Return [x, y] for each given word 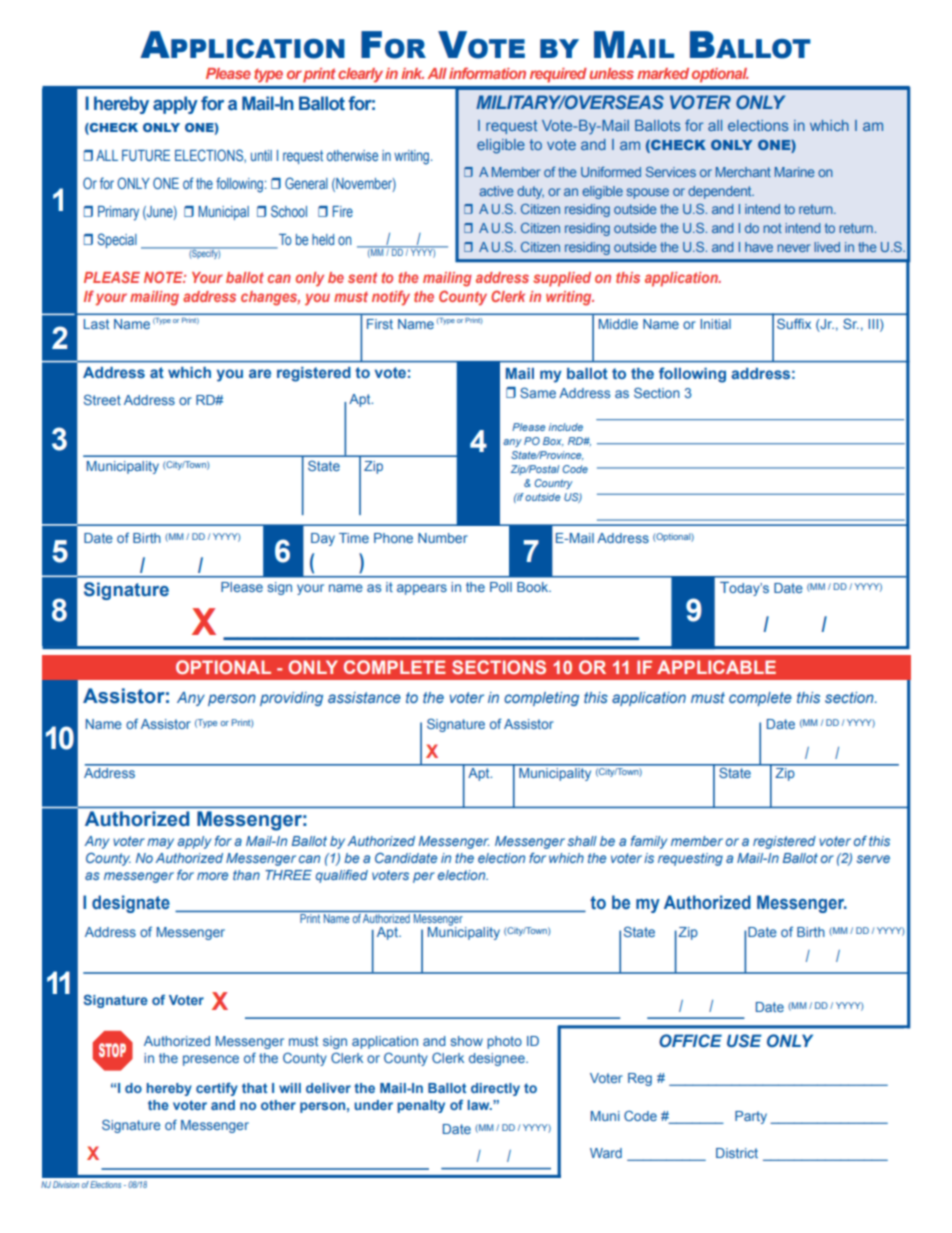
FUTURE [146, 155]
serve [873, 859]
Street [102, 399]
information [487, 73]
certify [217, 1089]
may [160, 843]
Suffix [794, 324]
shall [582, 841]
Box [553, 441]
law [480, 1105]
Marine [794, 172]
